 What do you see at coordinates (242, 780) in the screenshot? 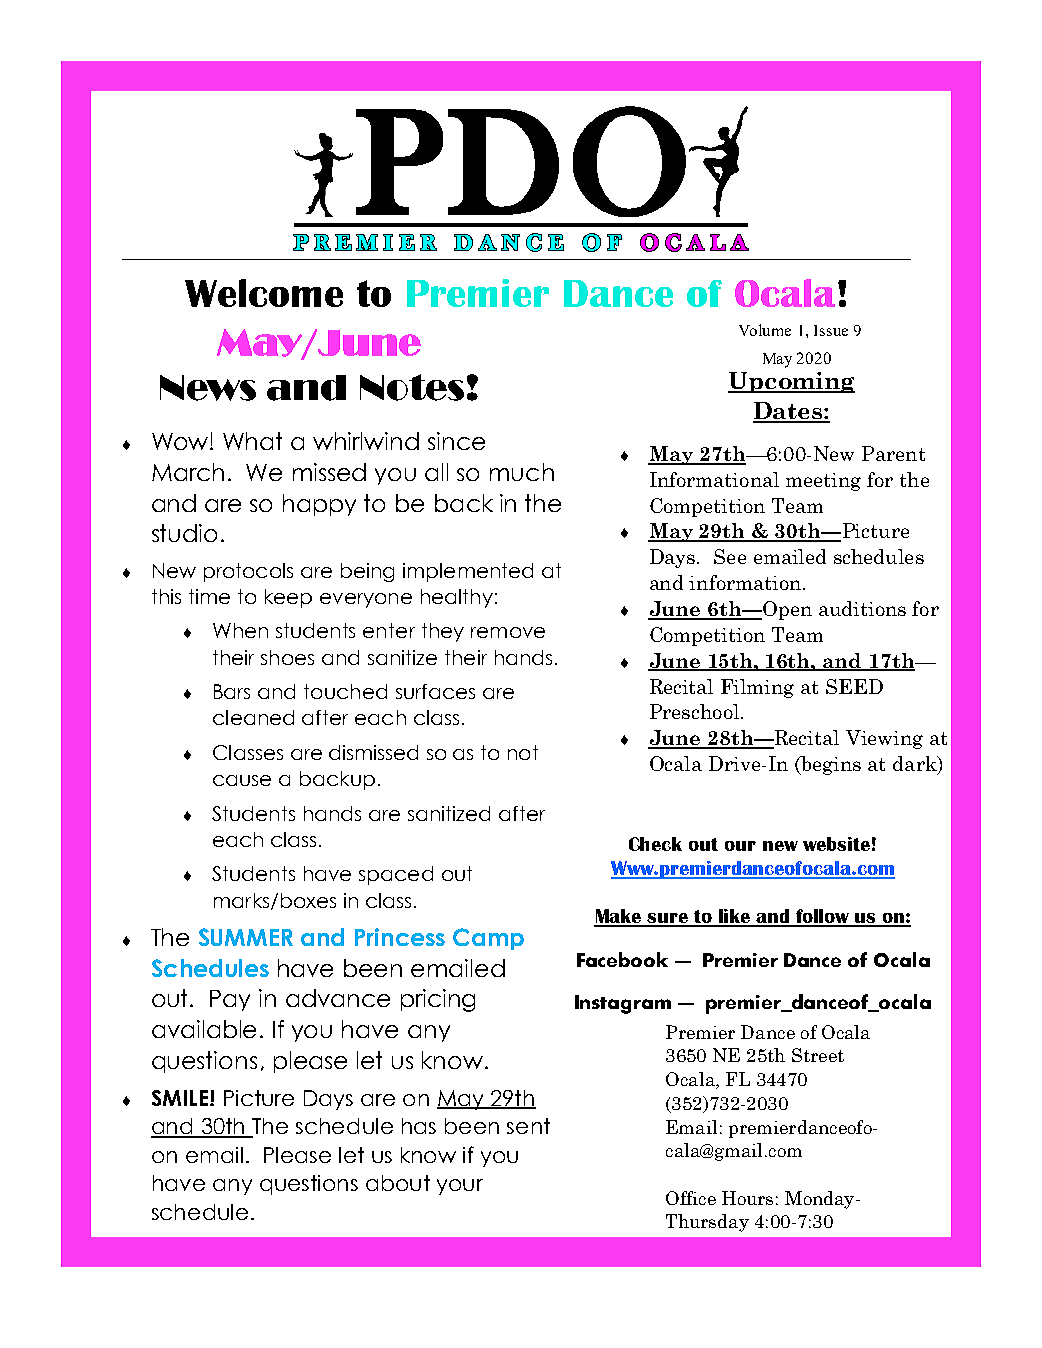
I see `cause` at bounding box center [242, 780].
